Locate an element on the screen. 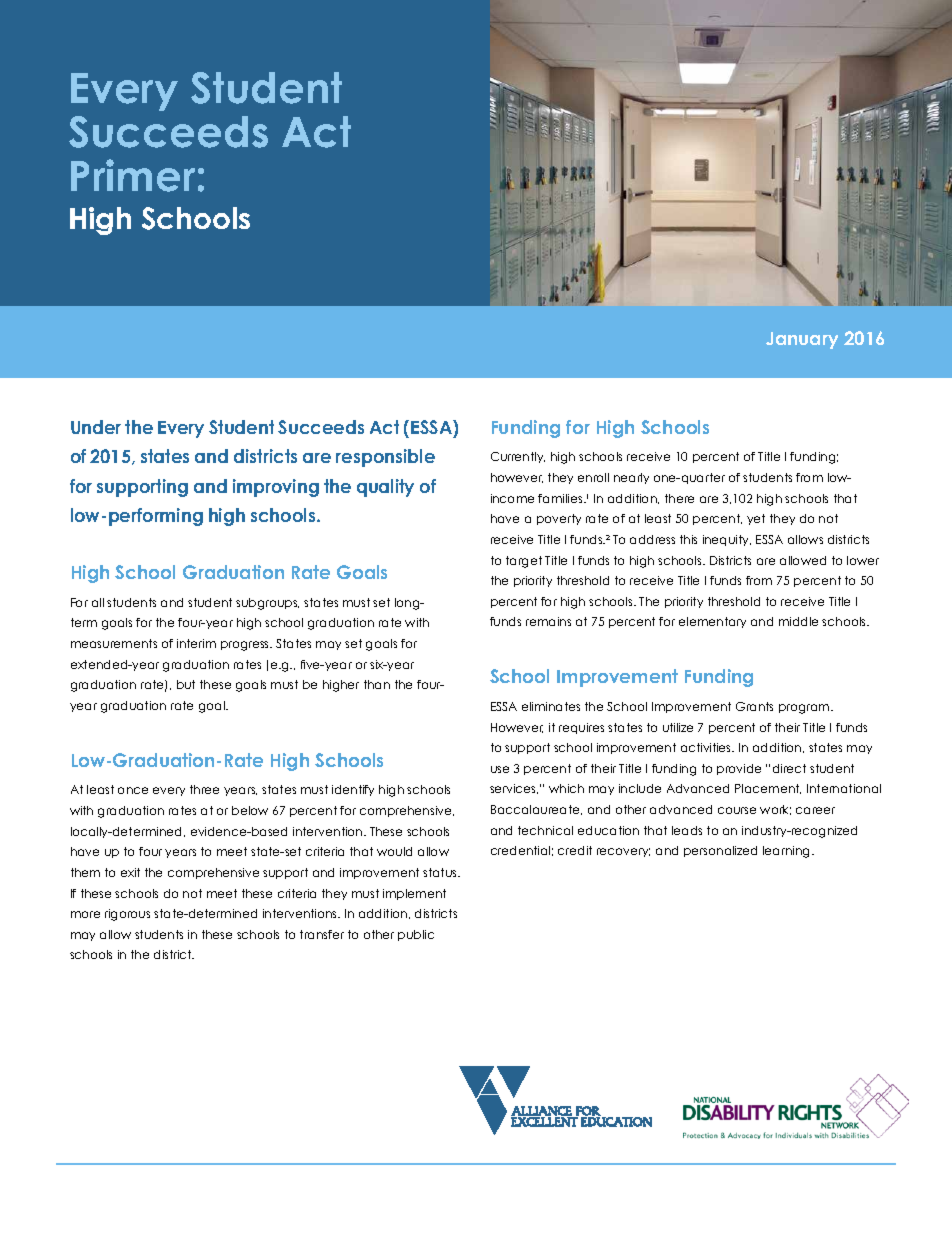 This screenshot has height=1233, width=952. direct is located at coordinates (789, 768).
